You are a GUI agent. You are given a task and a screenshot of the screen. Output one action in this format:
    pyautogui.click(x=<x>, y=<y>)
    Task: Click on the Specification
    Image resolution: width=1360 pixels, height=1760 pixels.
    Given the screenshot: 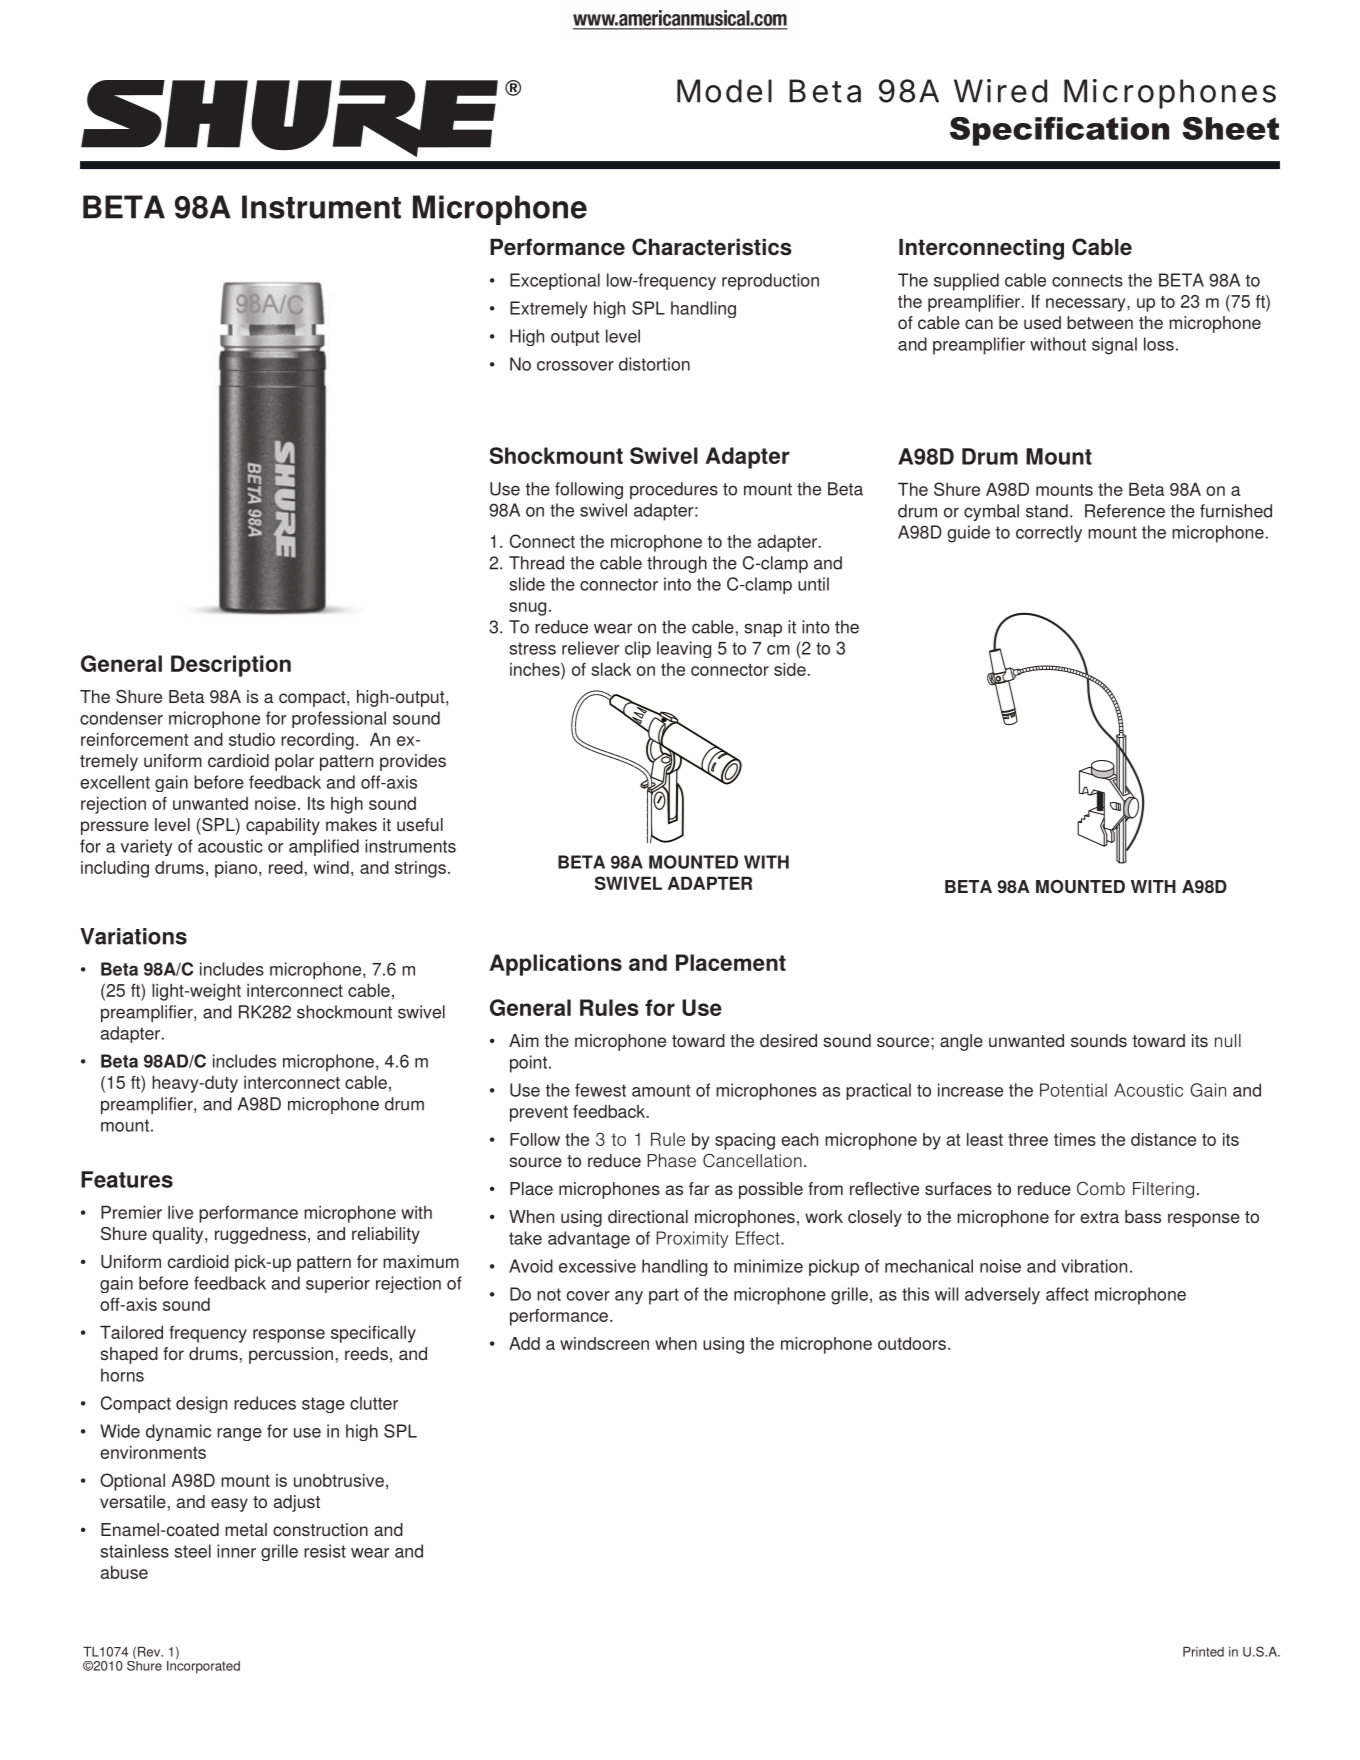 What is the action you would take?
    pyautogui.click(x=1059, y=131)
